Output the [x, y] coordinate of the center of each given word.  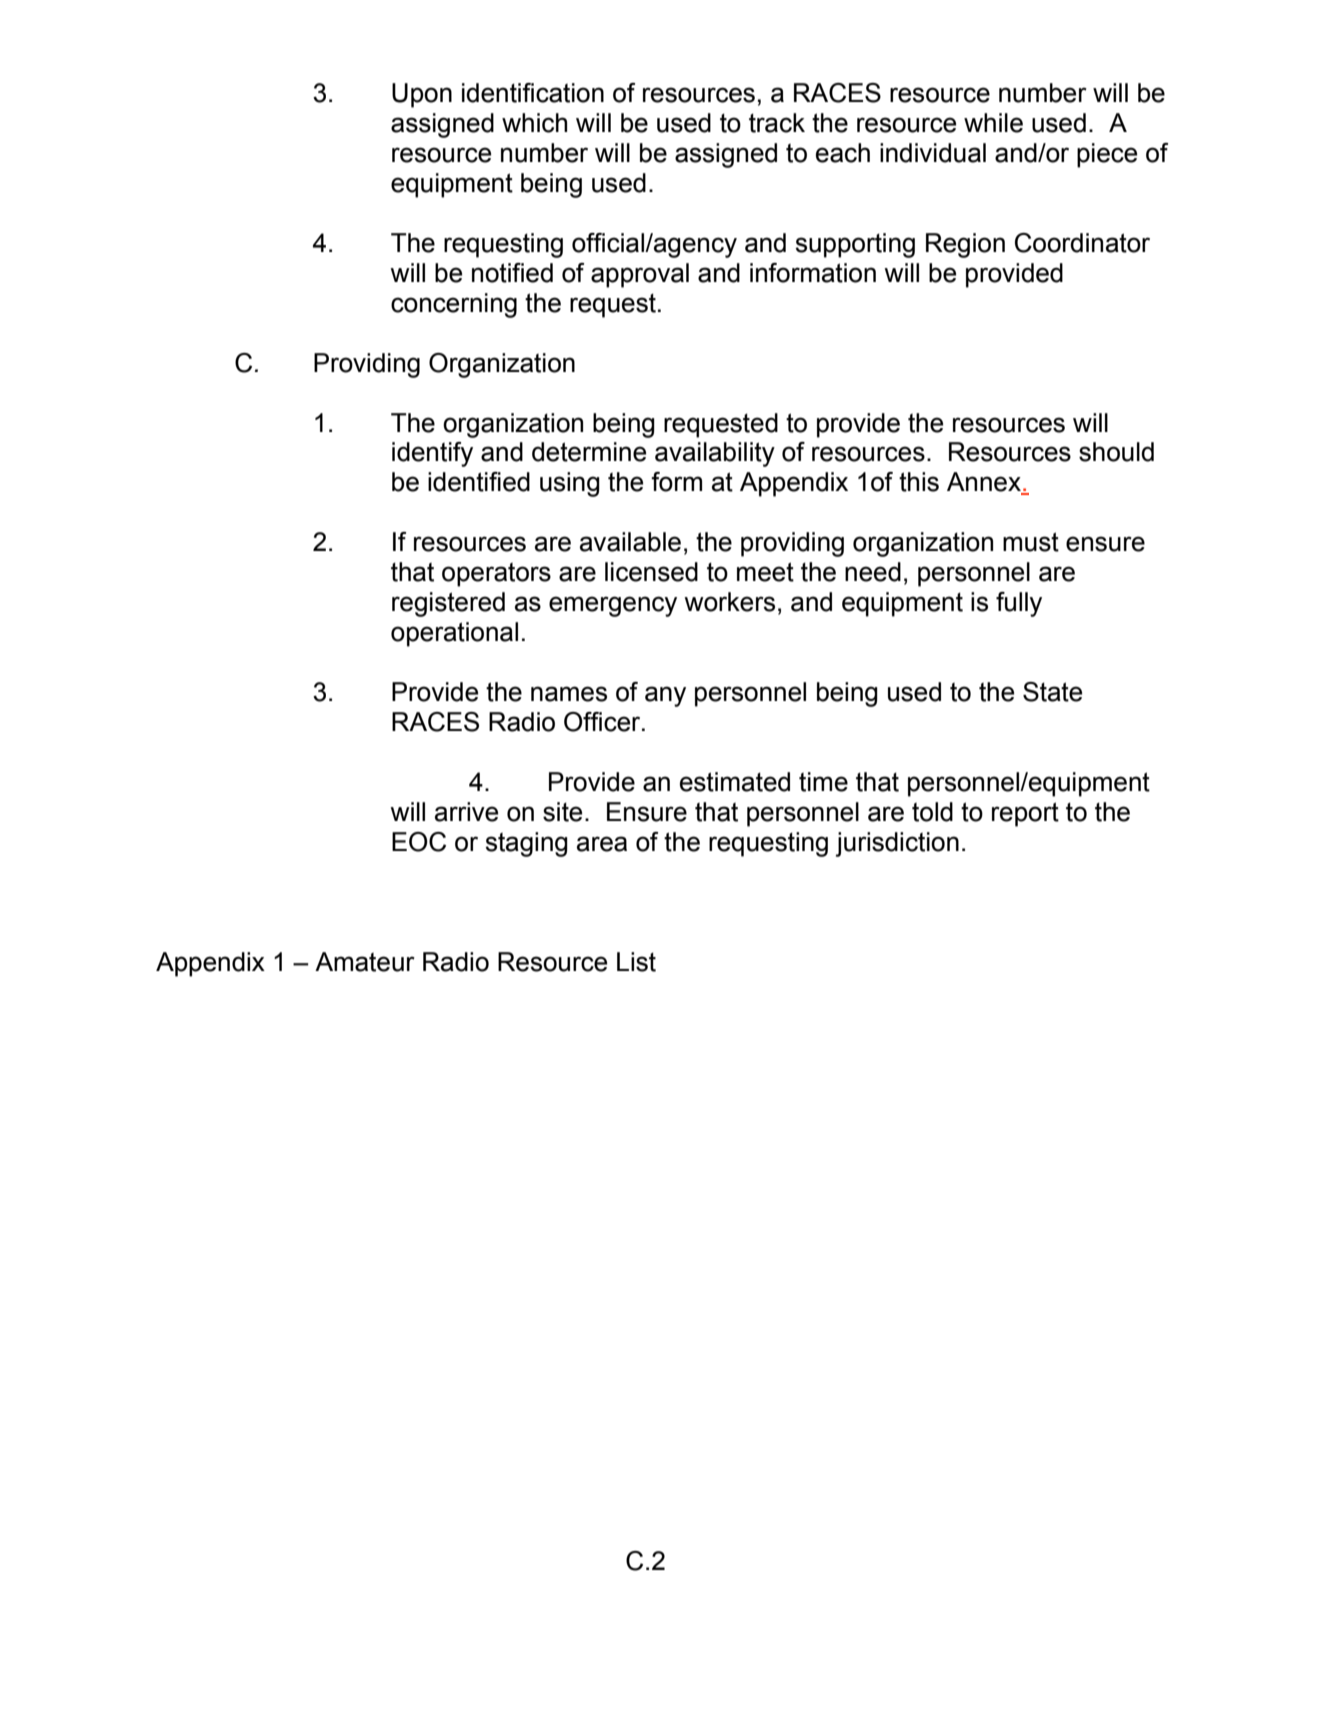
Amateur [365, 962]
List [636, 962]
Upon [422, 95]
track [777, 123]
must [1031, 542]
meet [765, 572]
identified [479, 482]
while [993, 123]
